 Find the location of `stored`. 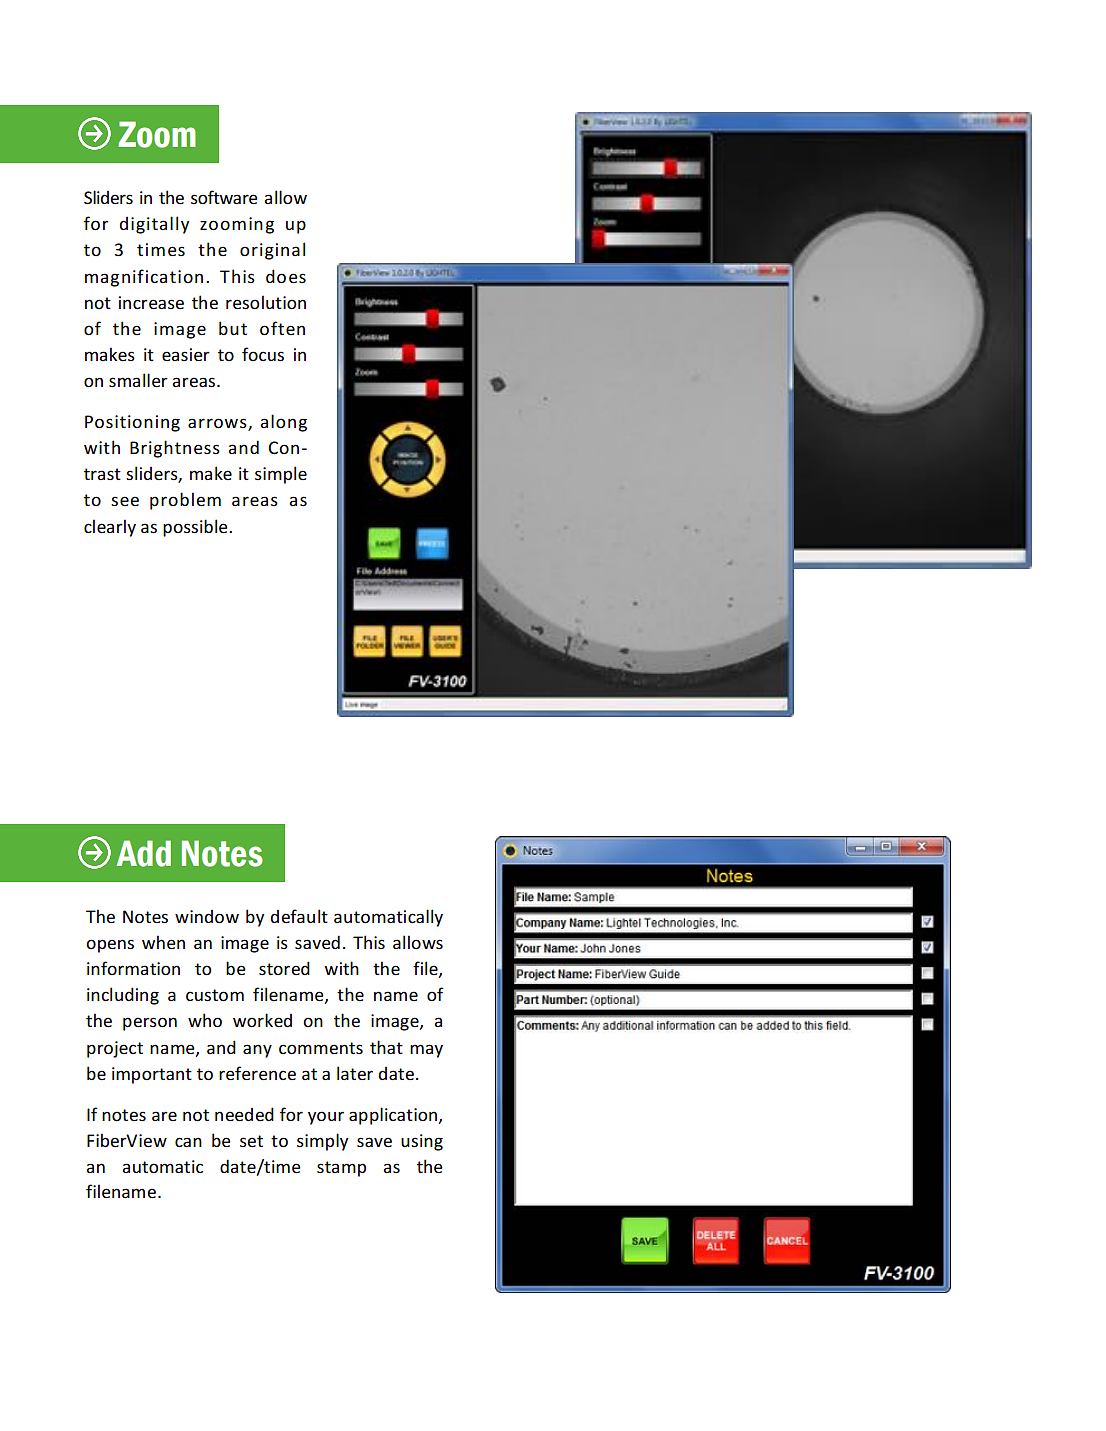

stored is located at coordinates (284, 968).
